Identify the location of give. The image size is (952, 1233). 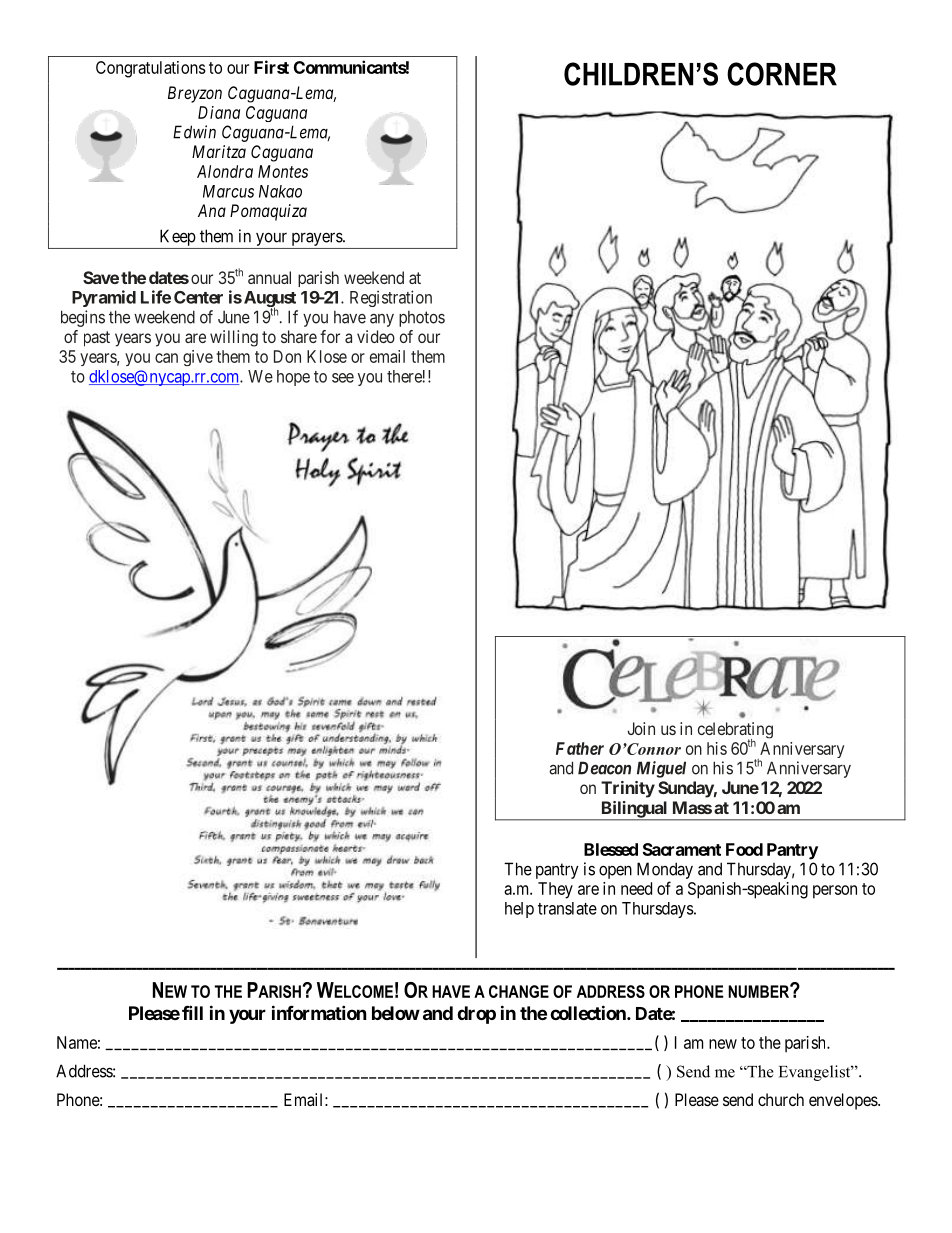
(198, 358).
